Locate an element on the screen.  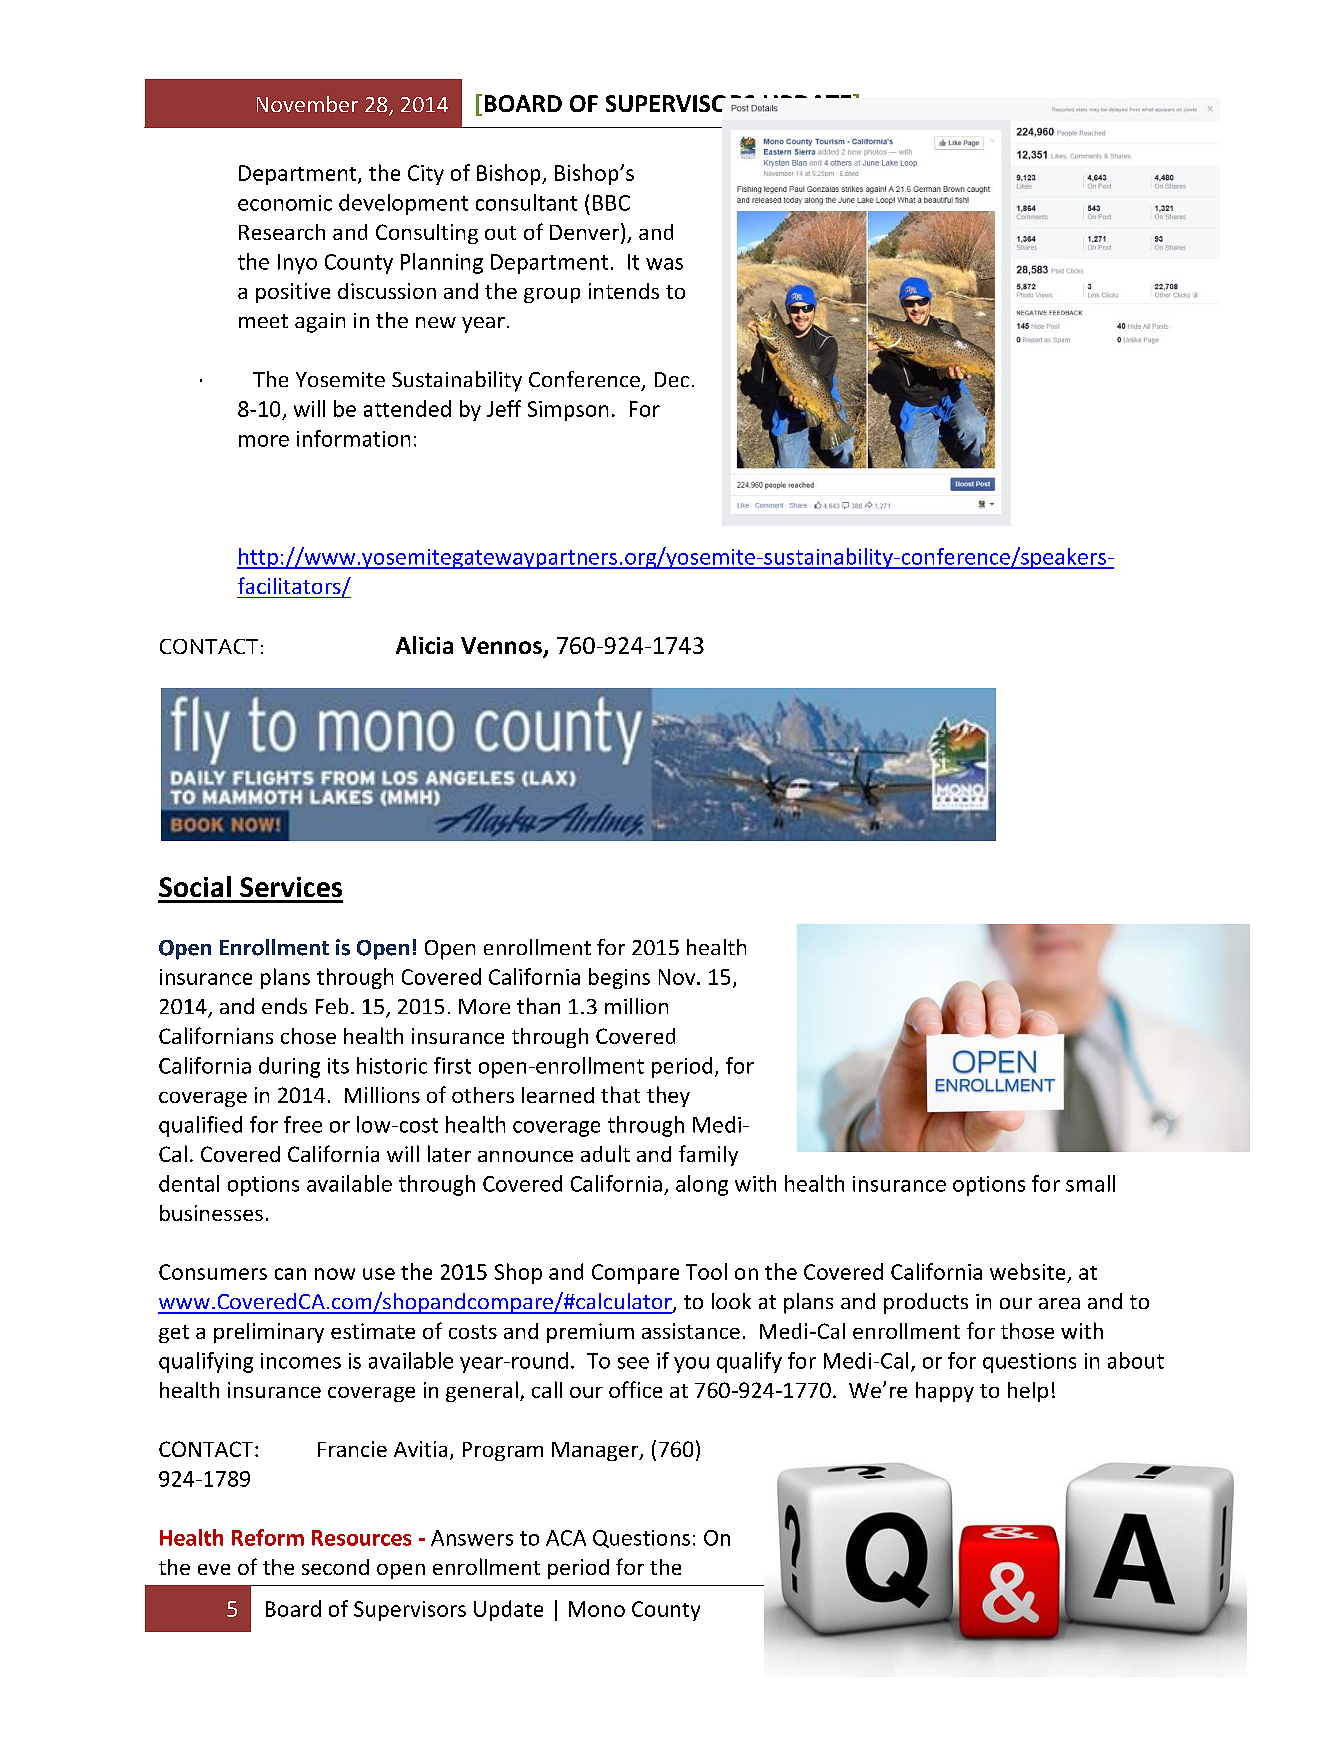
Reform is located at coordinates (268, 1537).
